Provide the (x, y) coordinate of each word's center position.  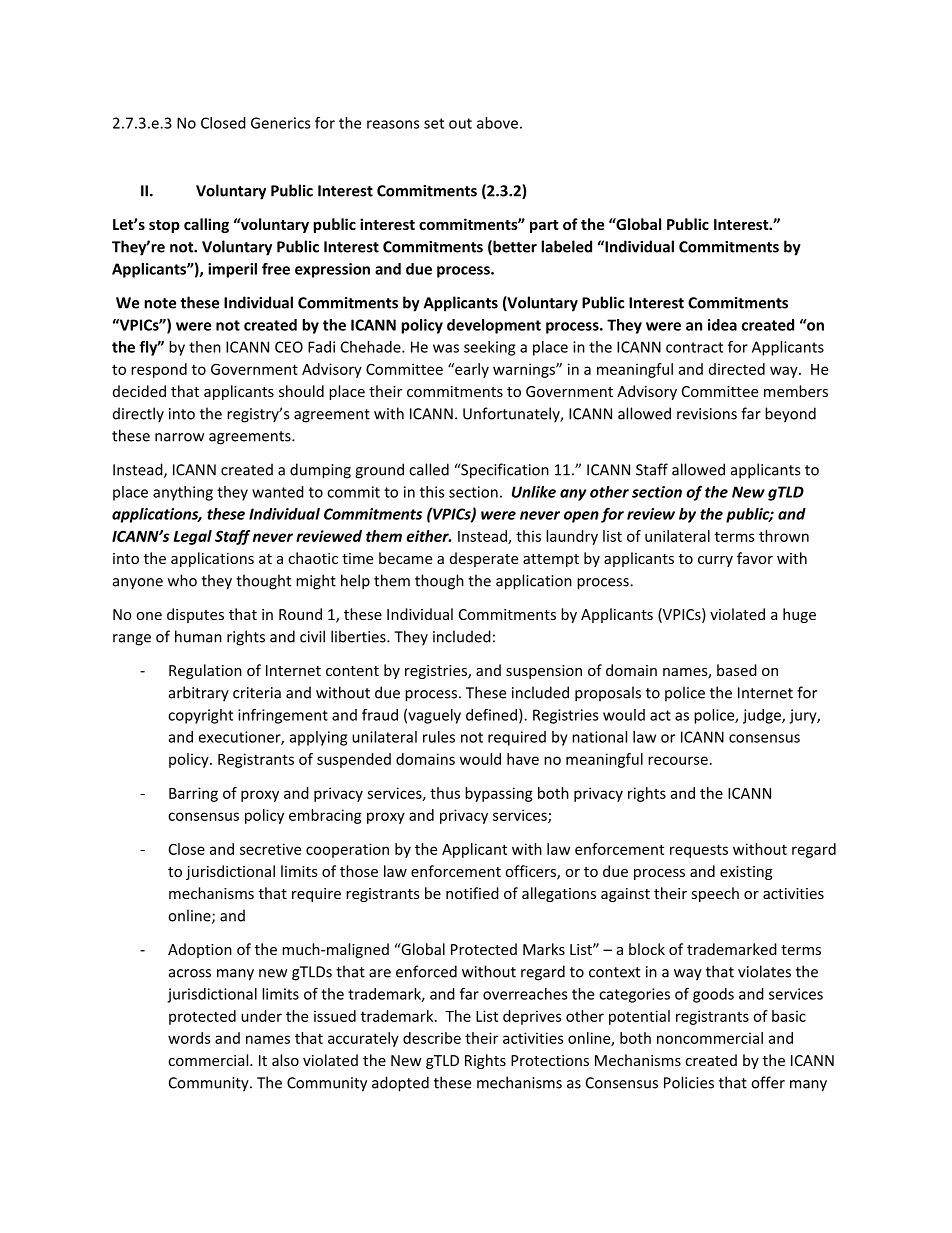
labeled (566, 246)
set (434, 123)
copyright (200, 716)
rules (439, 737)
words (189, 1038)
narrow (179, 437)
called (429, 469)
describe (432, 1038)
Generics (280, 123)
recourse (678, 760)
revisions (707, 414)
